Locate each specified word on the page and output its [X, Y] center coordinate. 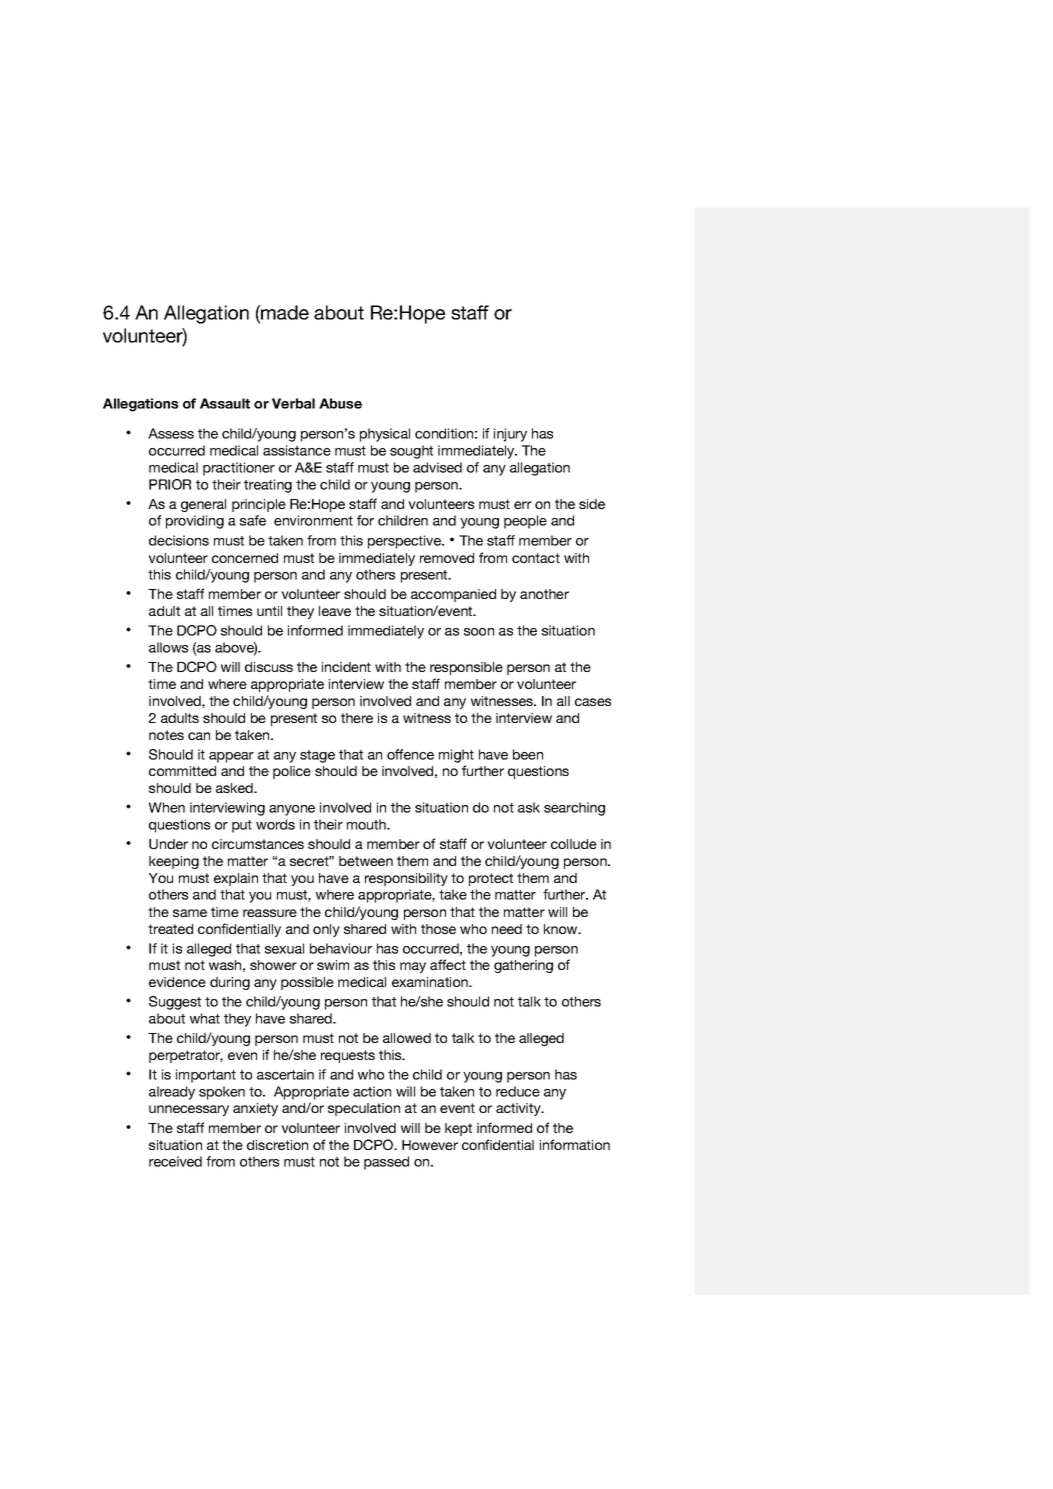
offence [410, 754]
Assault [225, 403]
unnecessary [189, 1110]
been [528, 754]
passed [386, 1163]
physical [385, 435]
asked [235, 788]
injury [510, 435]
